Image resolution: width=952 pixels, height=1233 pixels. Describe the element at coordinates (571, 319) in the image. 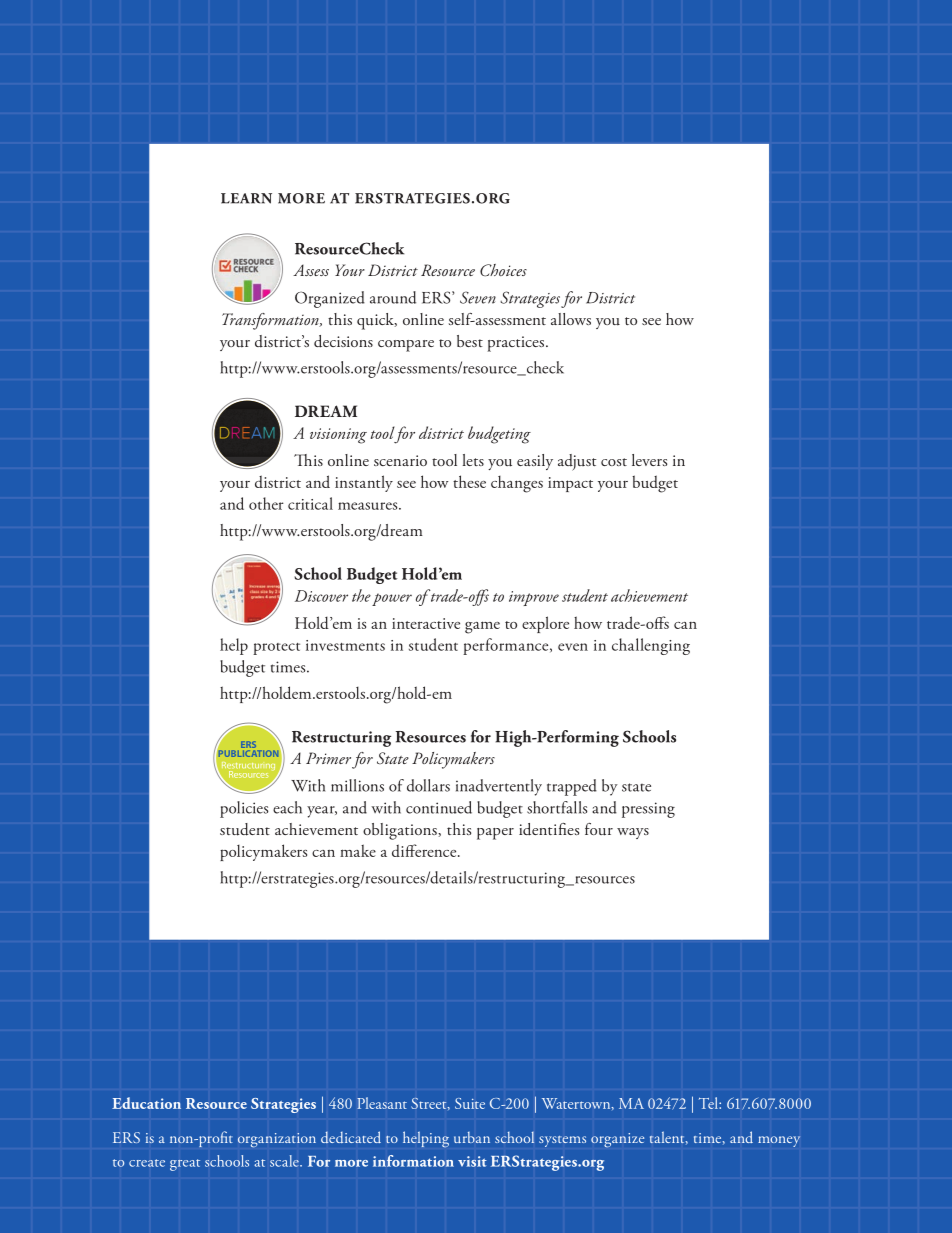

I see `allows` at that location.
